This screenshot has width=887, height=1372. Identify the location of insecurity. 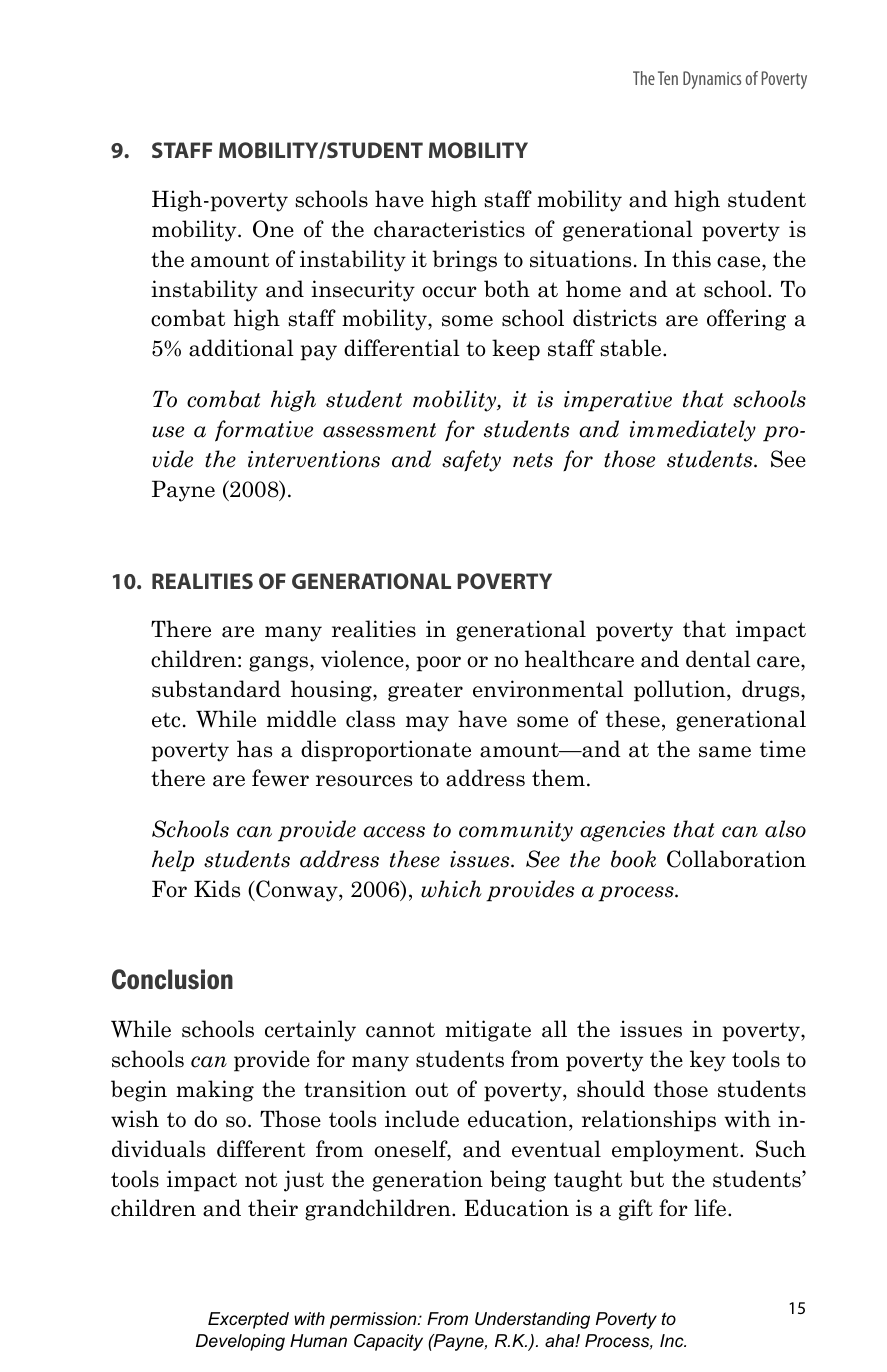
(363, 291).
